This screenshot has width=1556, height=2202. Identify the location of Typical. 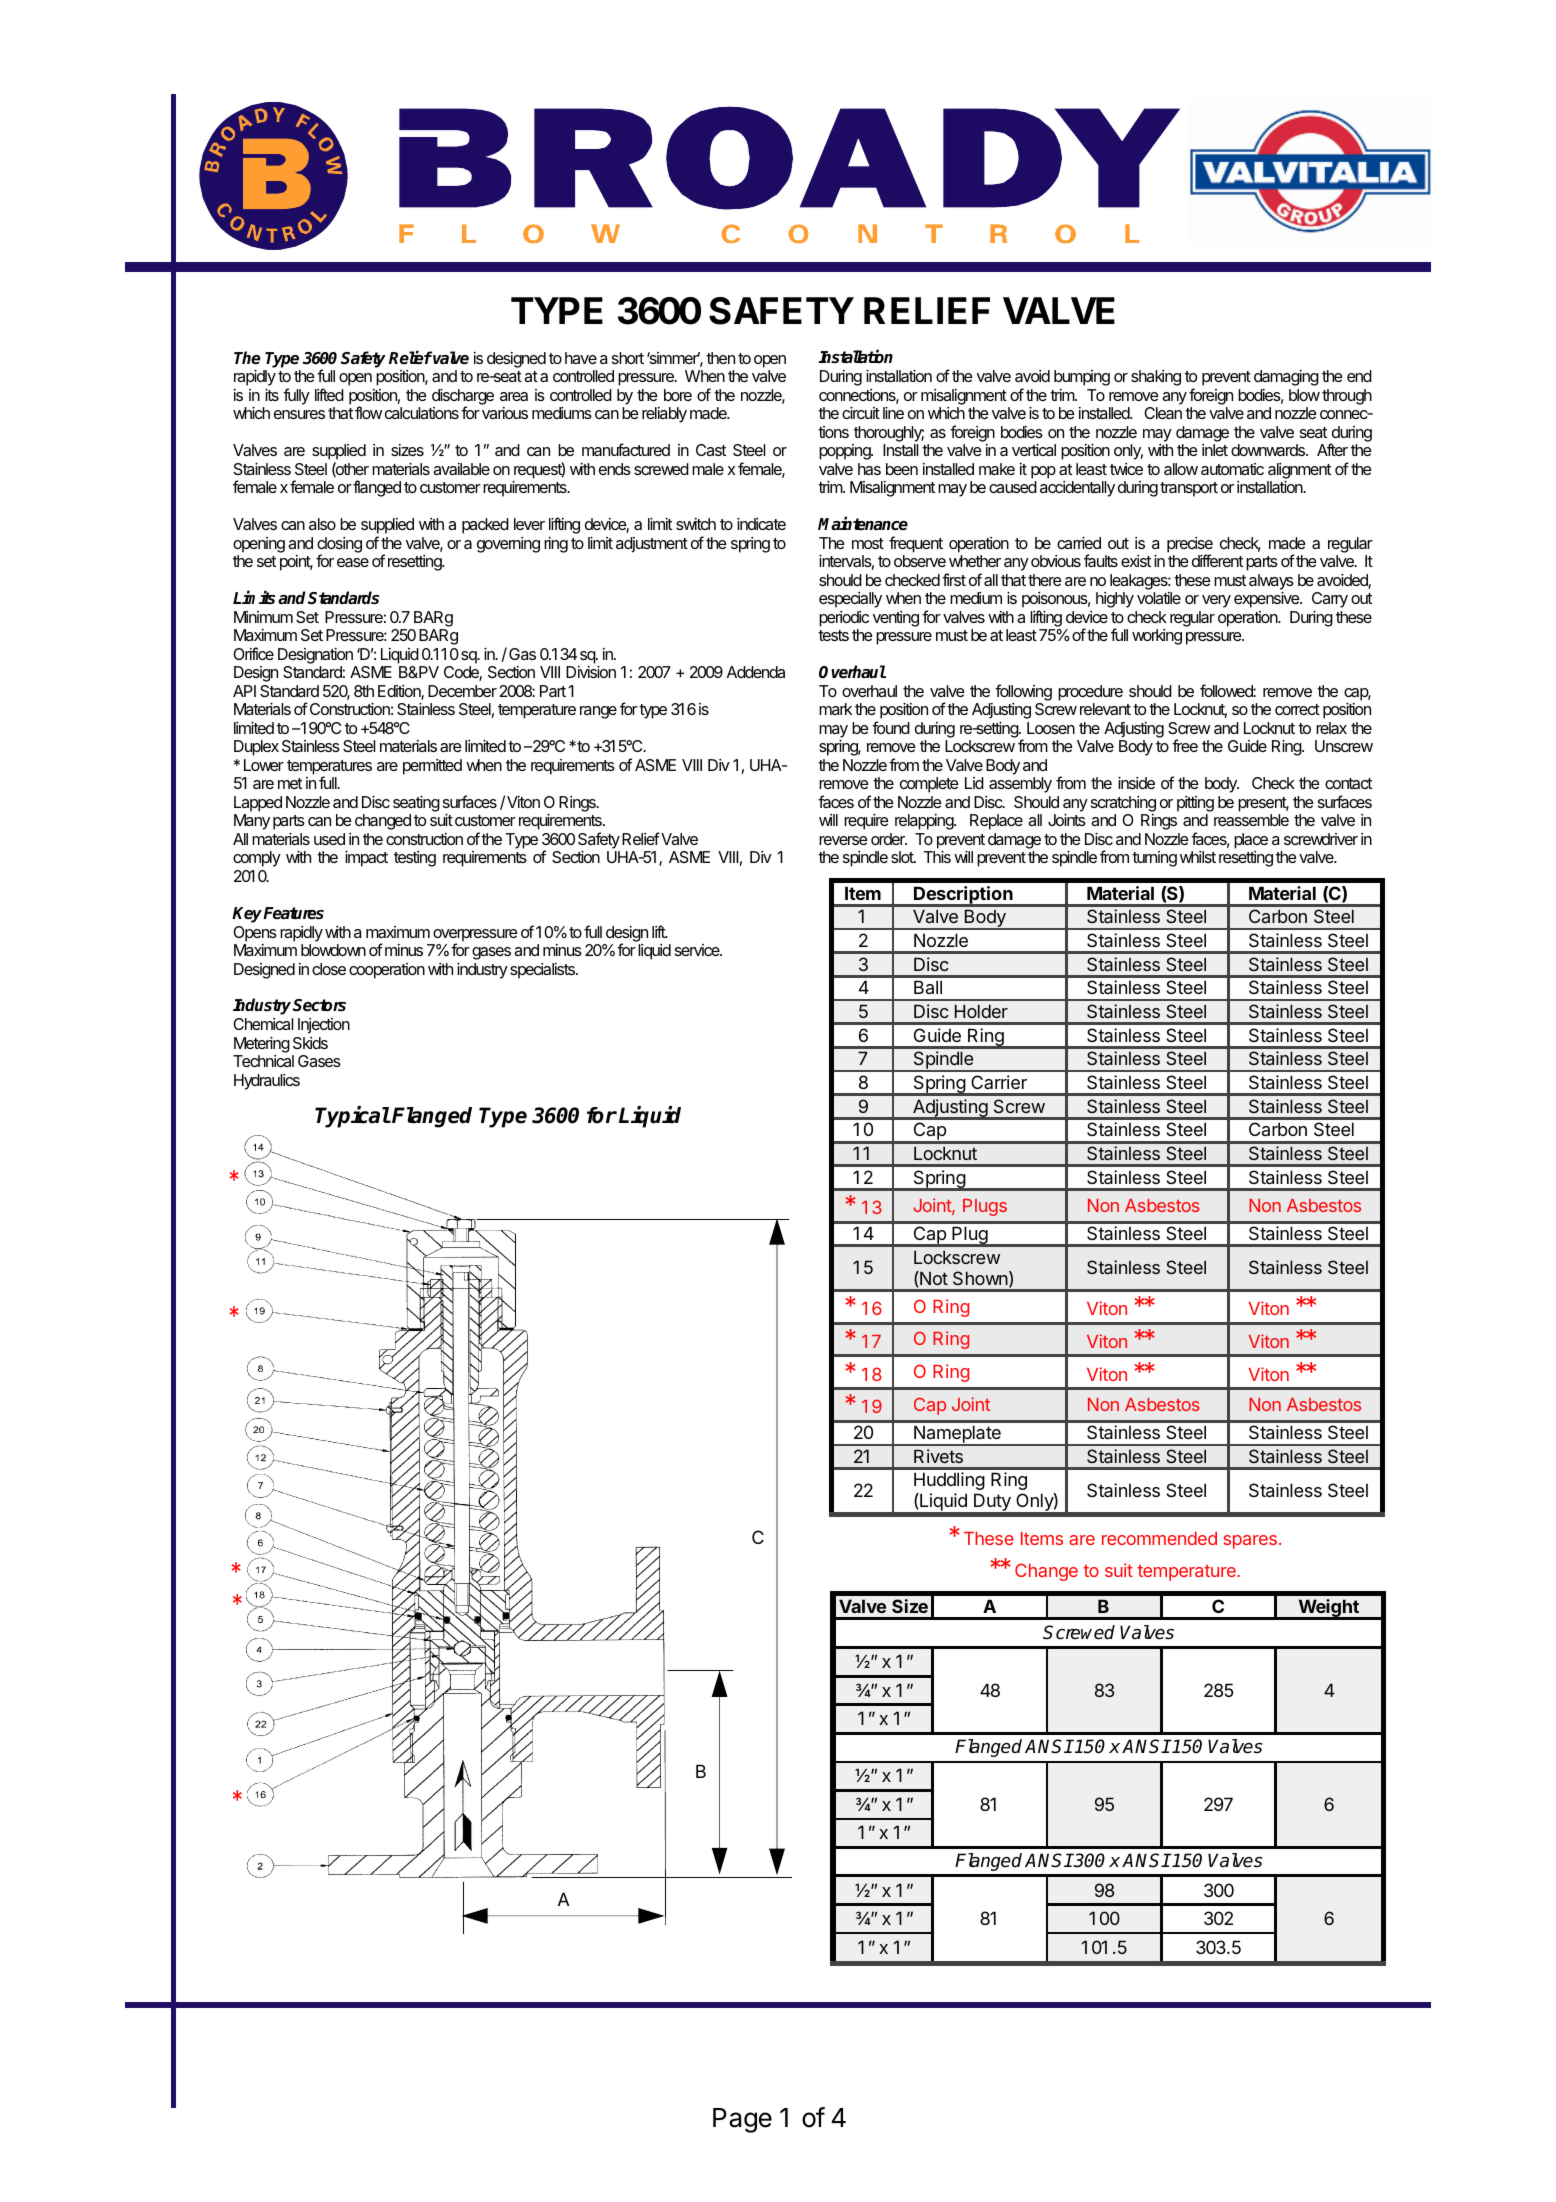
(352, 1117).
